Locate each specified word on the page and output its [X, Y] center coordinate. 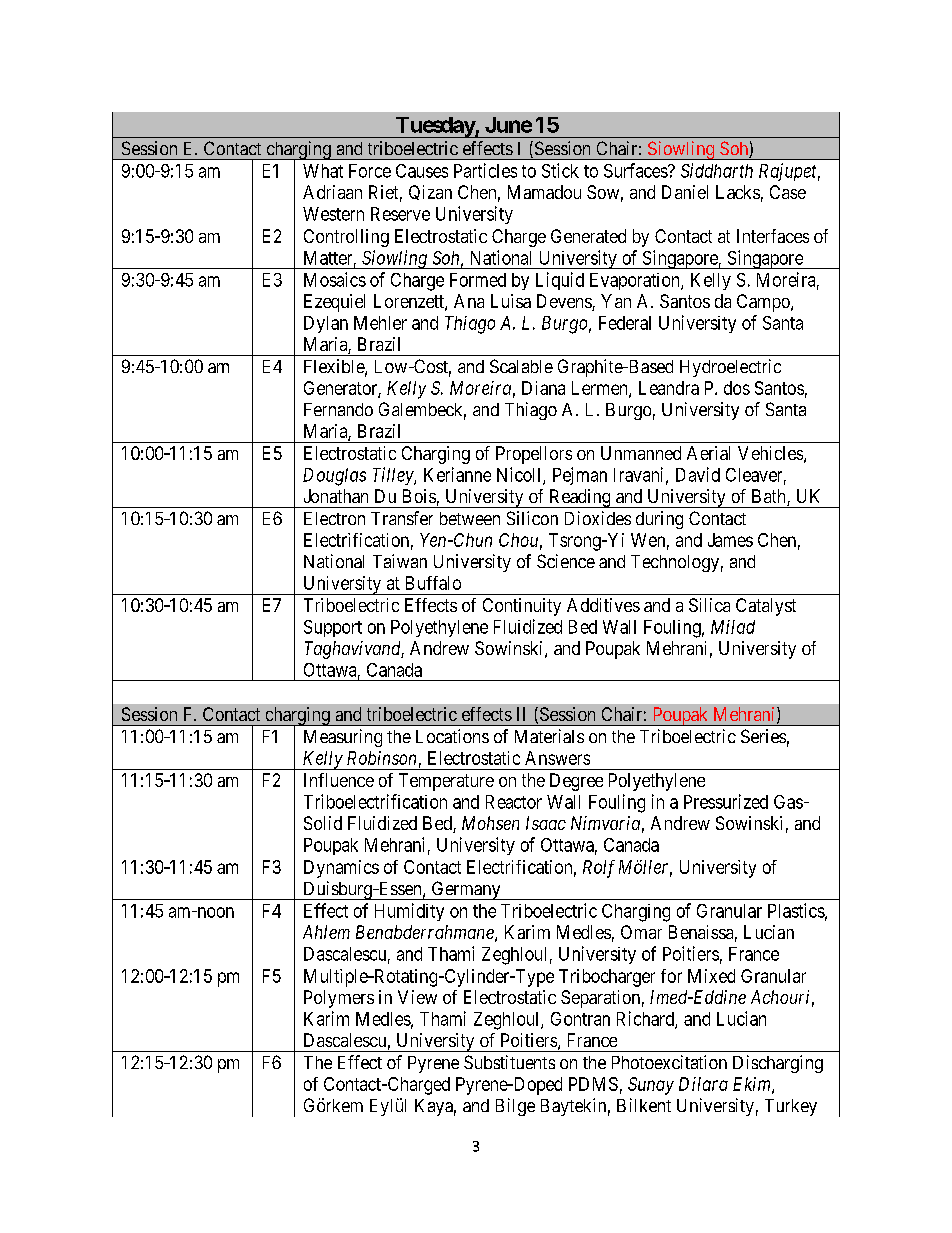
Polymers [339, 999]
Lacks [738, 192]
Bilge [515, 1107]
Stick [560, 170]
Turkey [791, 1107]
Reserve [400, 214]
